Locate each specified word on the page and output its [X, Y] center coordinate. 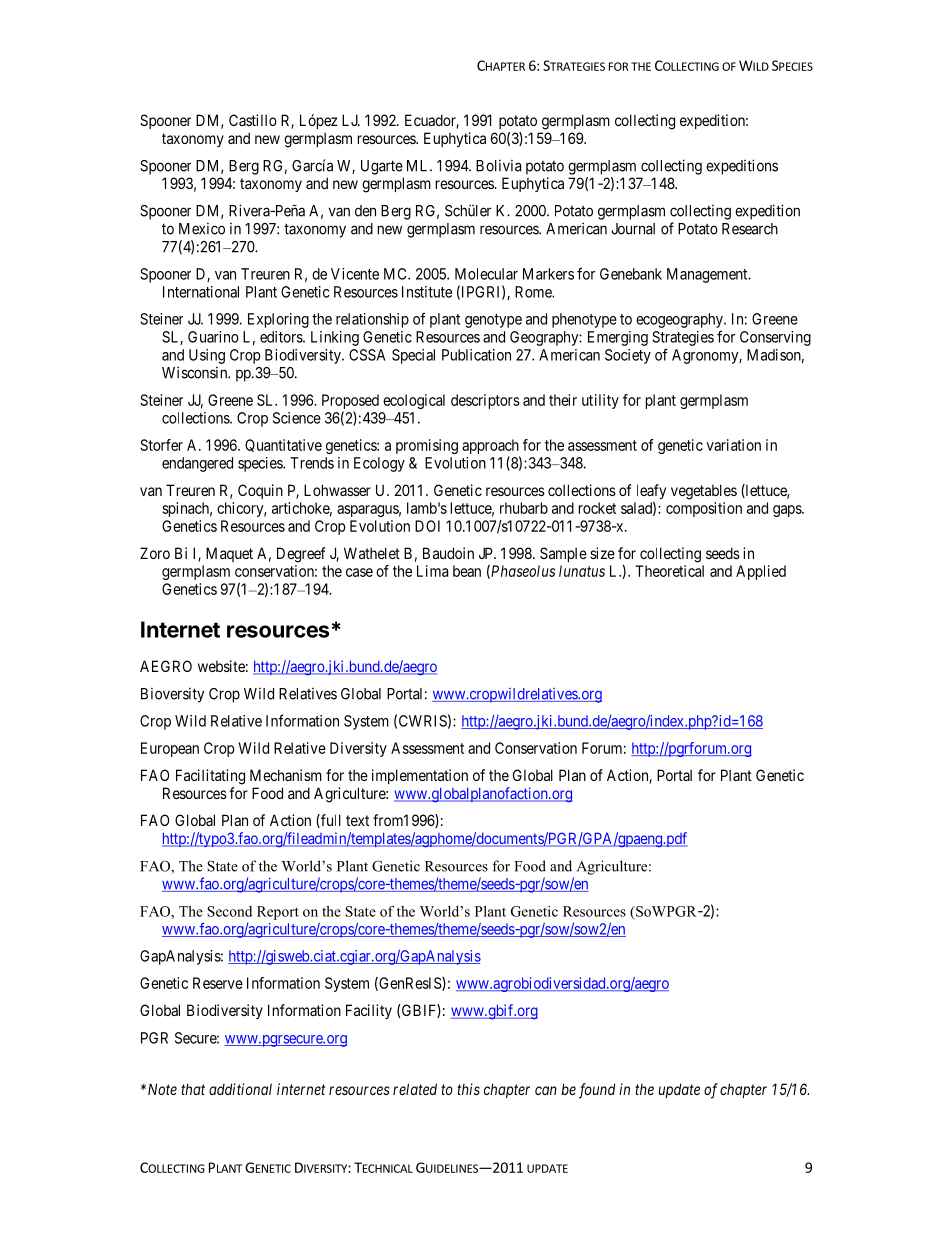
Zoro [155, 553]
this [468, 1089]
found [597, 1091]
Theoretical [669, 571]
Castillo [253, 120]
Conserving [775, 338]
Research [750, 229]
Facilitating [210, 777]
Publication [476, 355]
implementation [420, 776]
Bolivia [498, 166]
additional [240, 1089]
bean [467, 571]
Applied [761, 572]
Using [207, 356]
